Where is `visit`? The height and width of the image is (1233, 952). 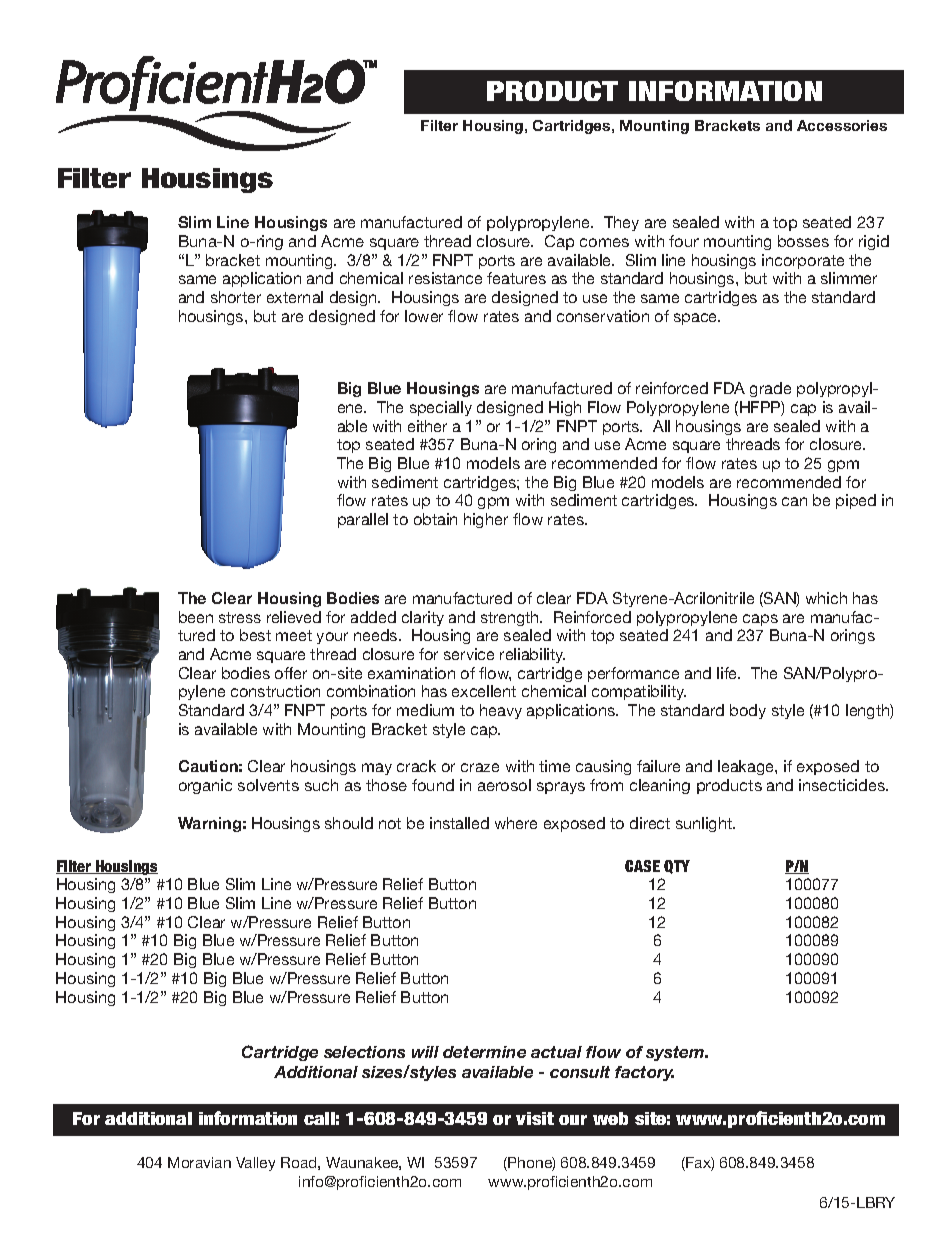
visit is located at coordinates (535, 1118).
